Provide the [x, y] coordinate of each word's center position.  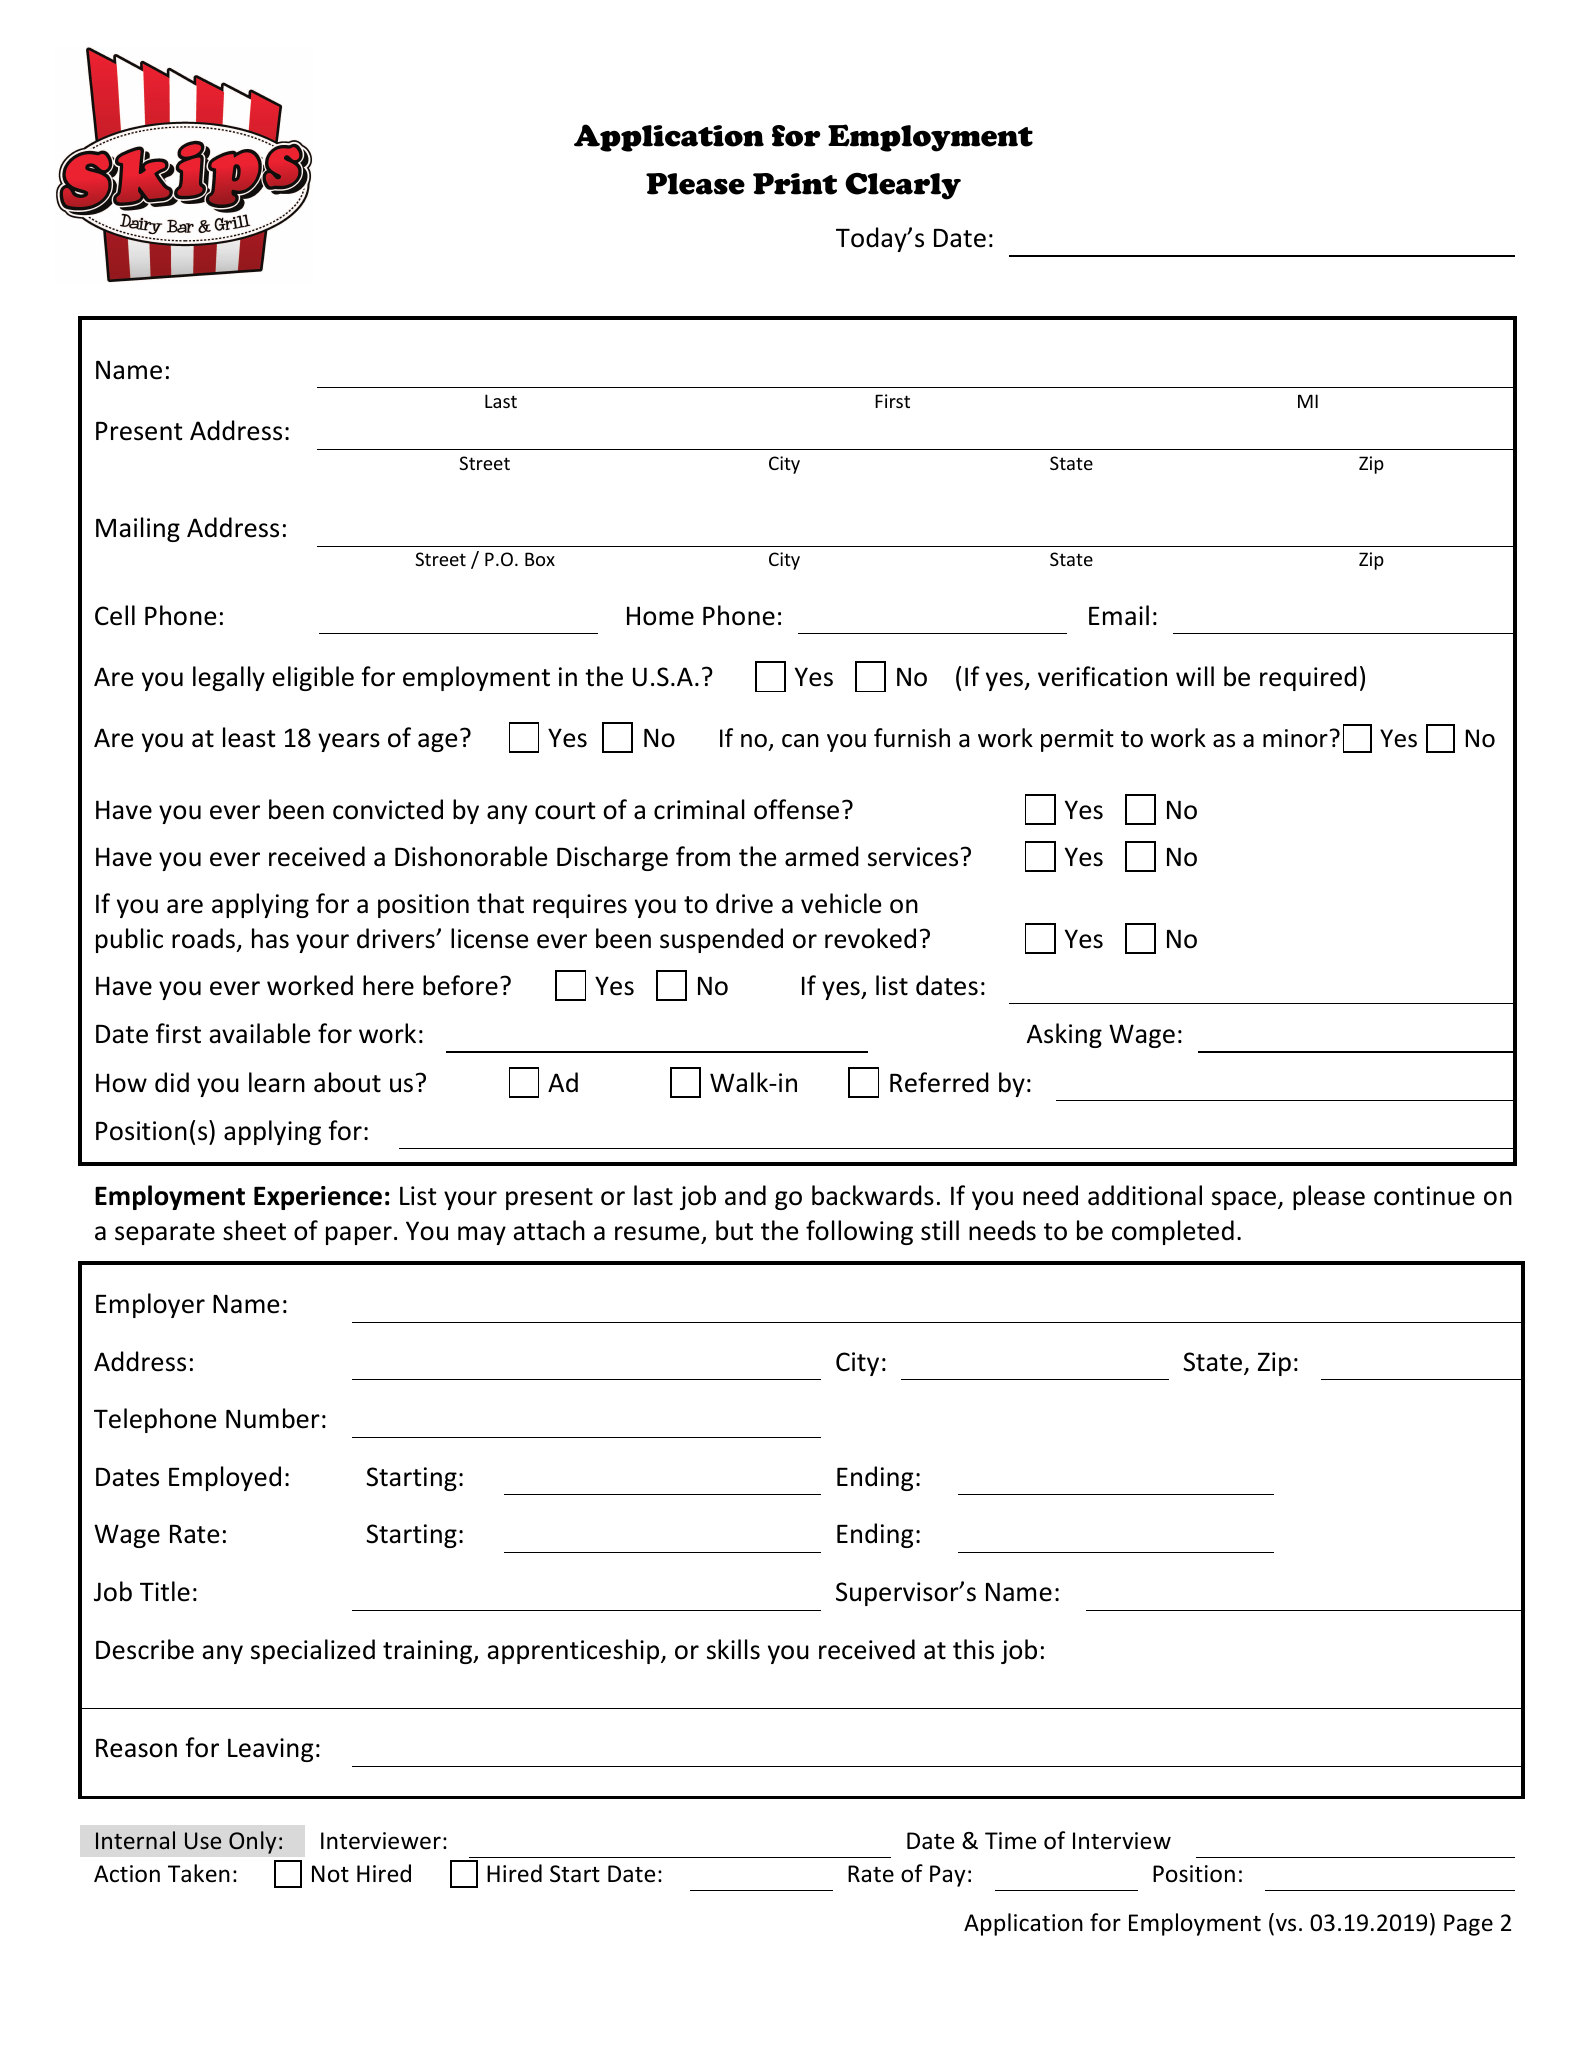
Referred [939, 1082]
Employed [225, 1478]
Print [795, 184]
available [259, 1033]
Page [1468, 1925]
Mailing [138, 529]
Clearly [903, 186]
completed [1173, 1232]
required [1308, 678]
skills [733, 1649]
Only [253, 1842]
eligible [313, 678]
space [1245, 1200]
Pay [948, 1876]
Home [660, 616]
